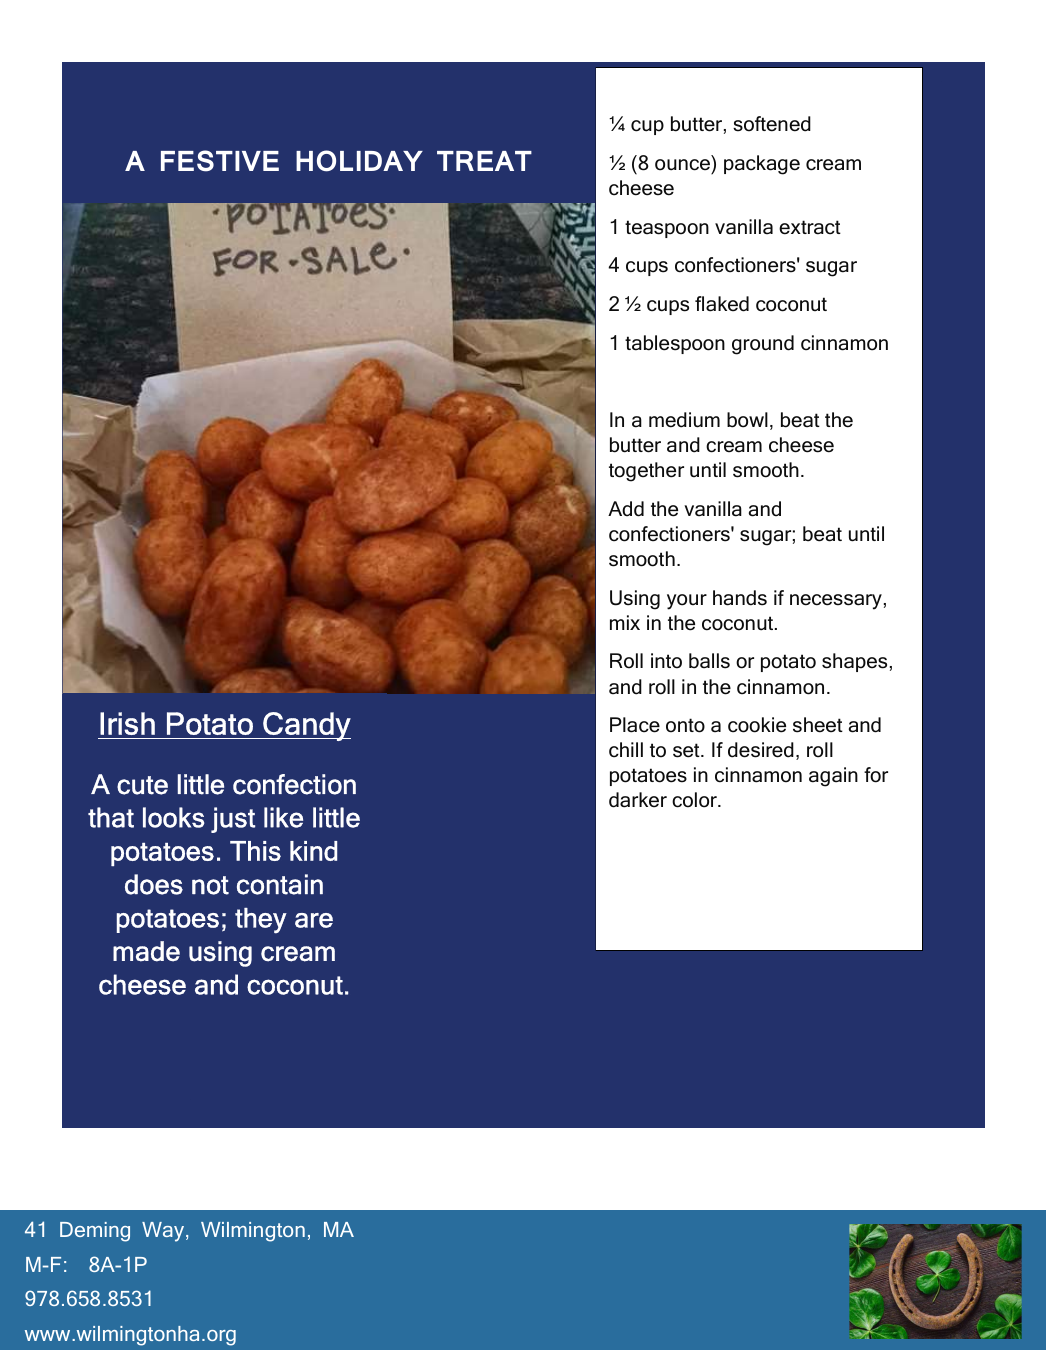  I want to click on FESTIVE, so click(220, 161).
